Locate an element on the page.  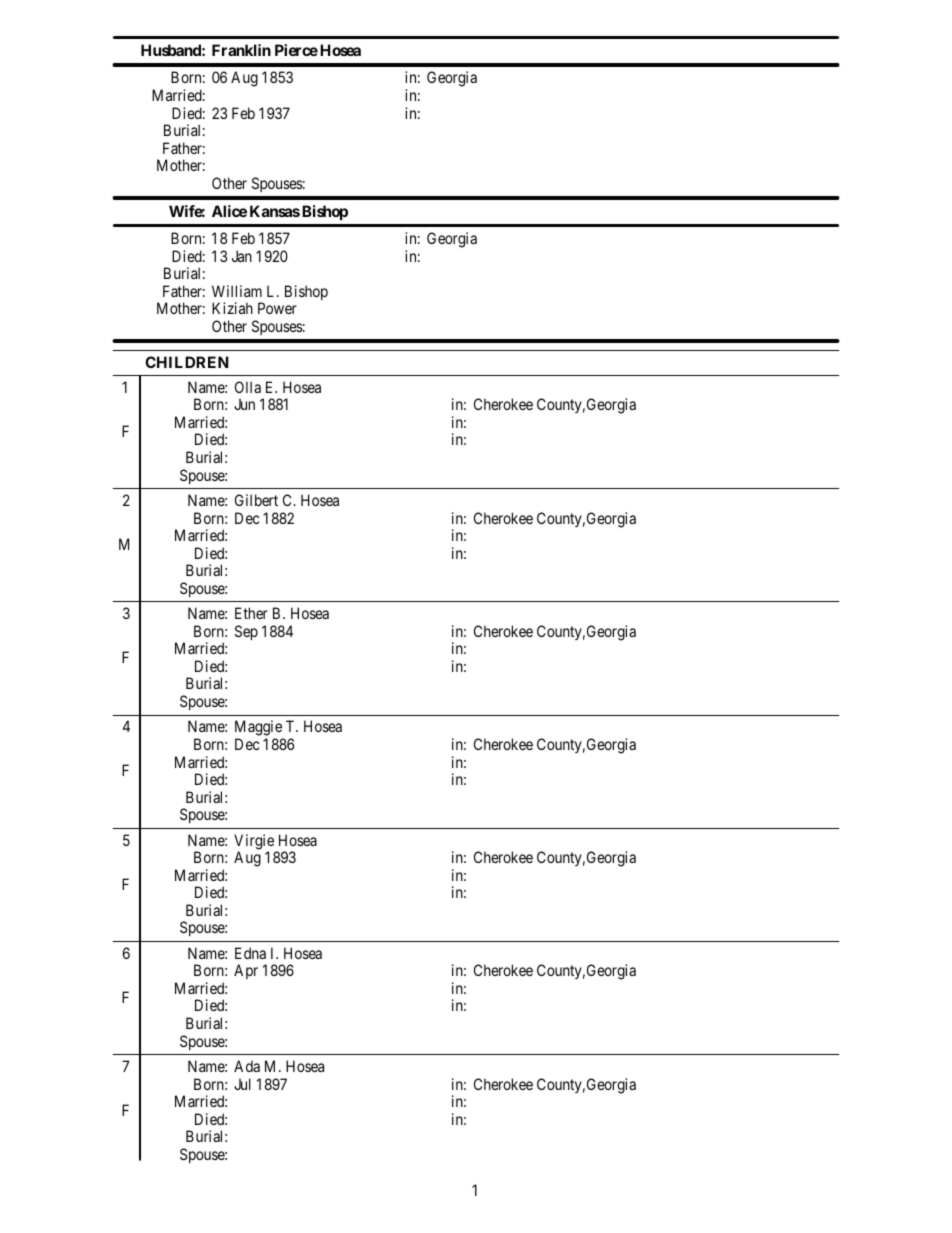
Gilbert is located at coordinates (256, 500).
